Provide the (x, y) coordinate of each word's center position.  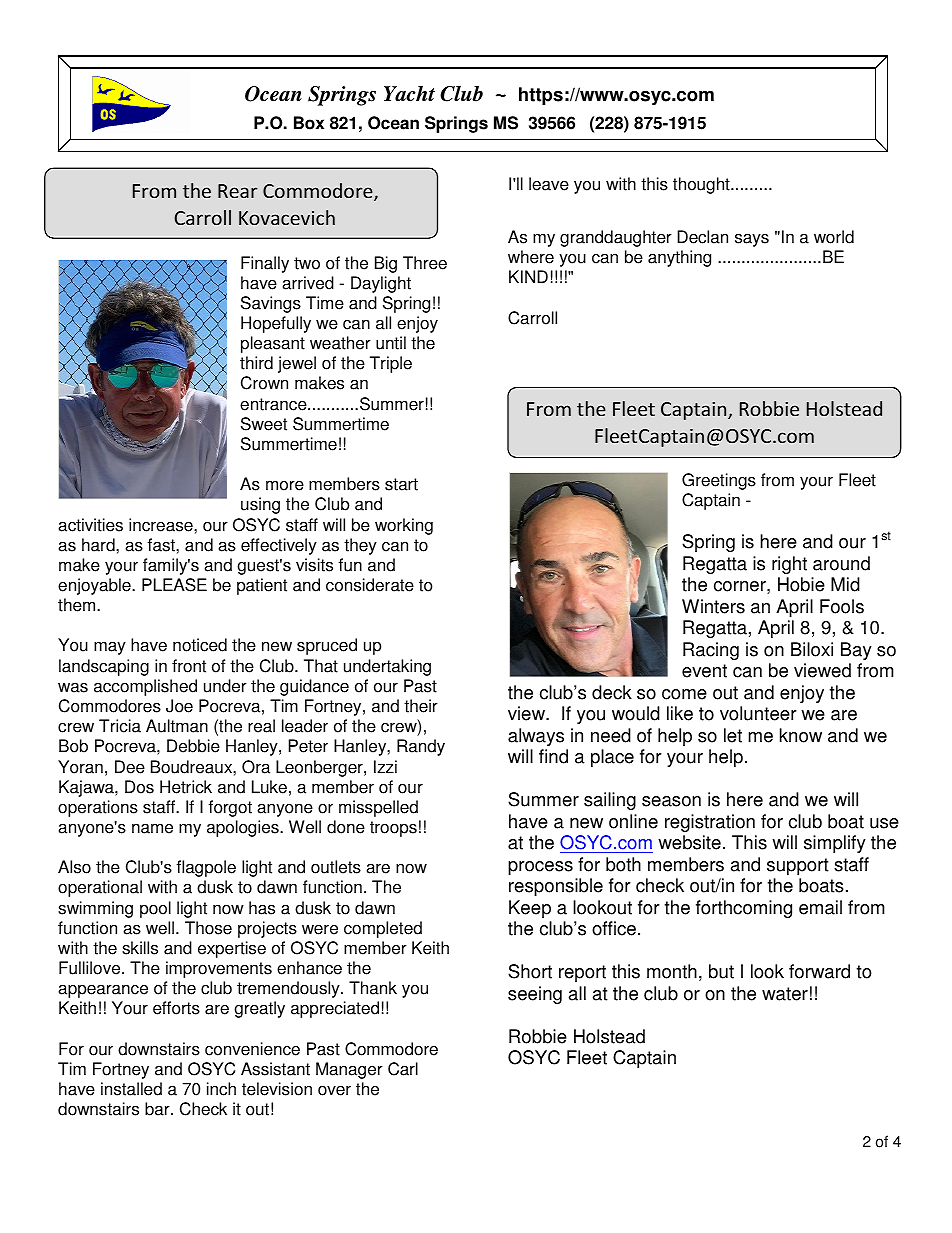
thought (702, 185)
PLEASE (174, 585)
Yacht (409, 94)
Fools (842, 606)
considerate (370, 585)
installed (131, 1089)
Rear (237, 191)
